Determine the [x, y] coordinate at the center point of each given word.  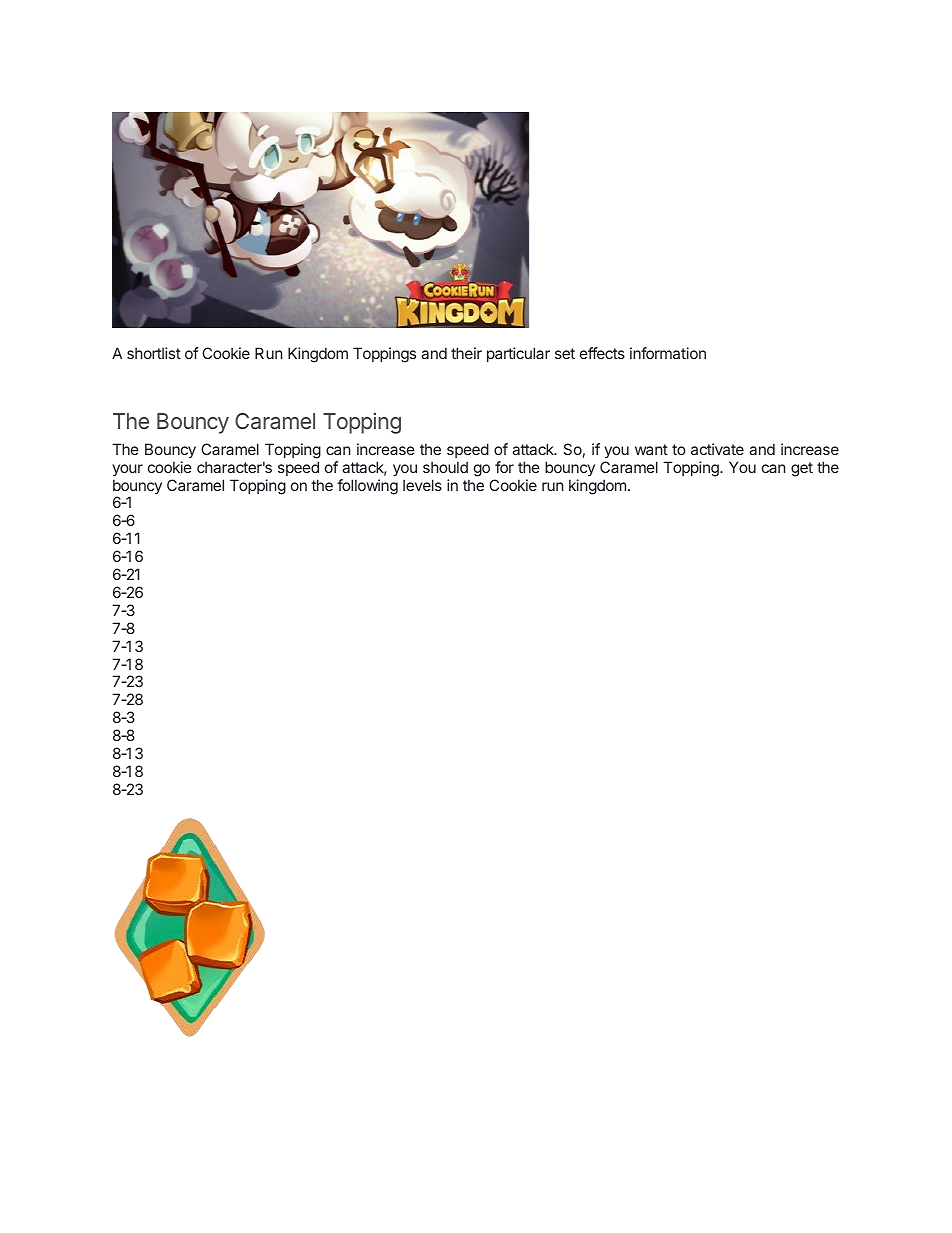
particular [518, 354]
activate [717, 449]
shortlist [154, 353]
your [127, 470]
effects [602, 353]
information [668, 353]
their [466, 353]
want [651, 449]
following [367, 487]
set [565, 353]
